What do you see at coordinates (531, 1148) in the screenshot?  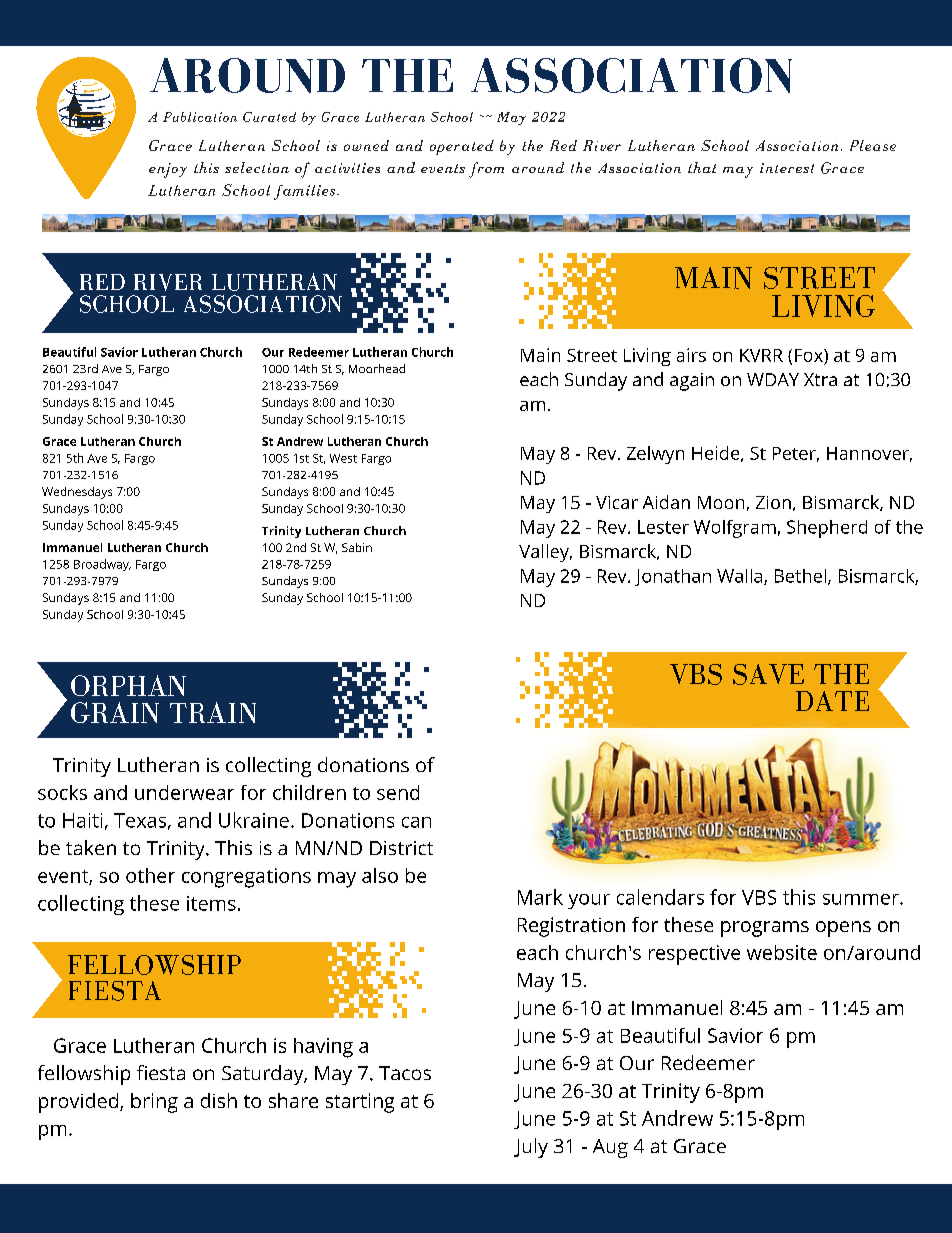 I see `July` at bounding box center [531, 1148].
